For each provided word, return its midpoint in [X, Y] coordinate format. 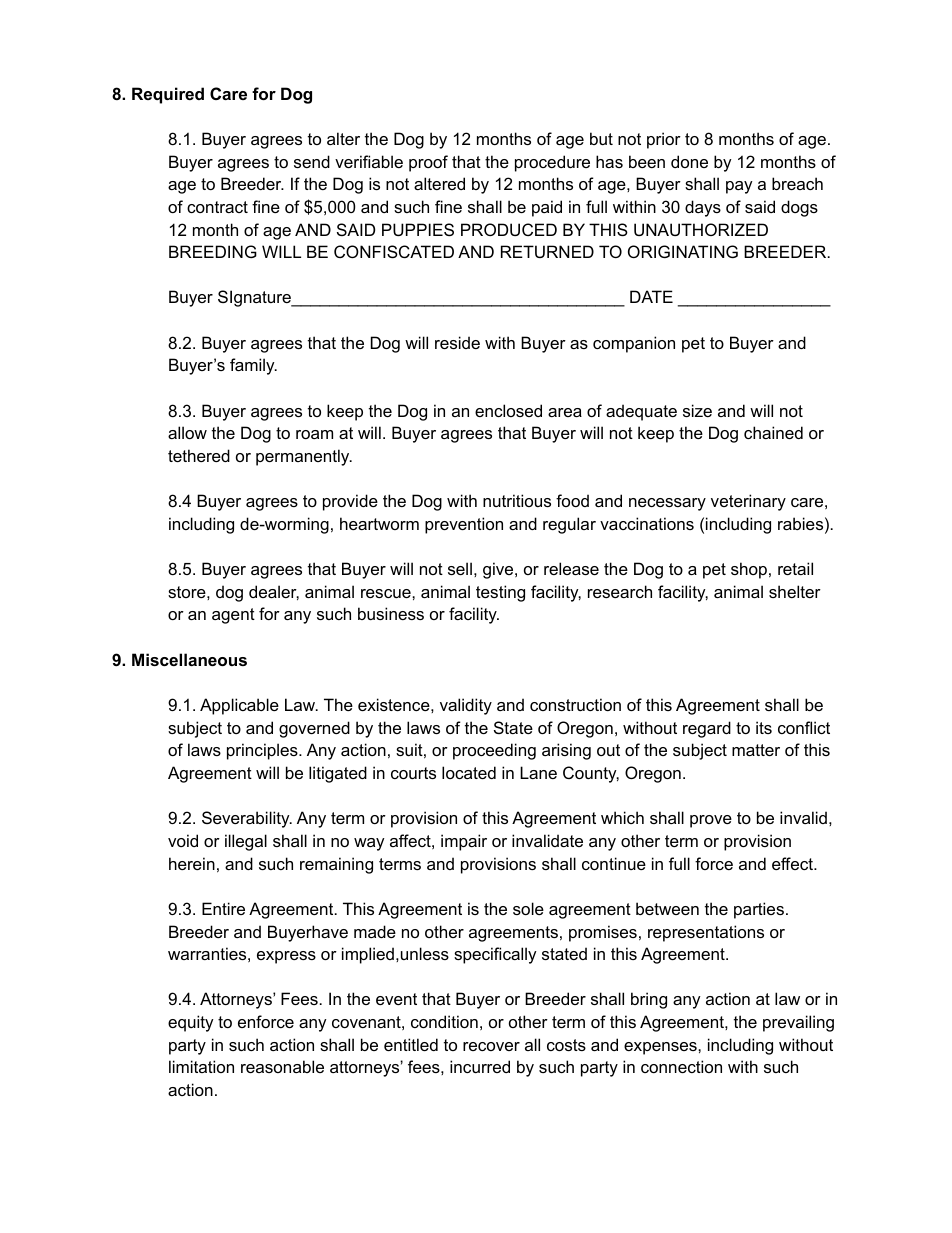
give [499, 570]
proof [428, 163]
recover [491, 1046]
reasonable [282, 1066]
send [312, 161]
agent [233, 616]
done [689, 161]
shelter [795, 591]
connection [681, 1066]
